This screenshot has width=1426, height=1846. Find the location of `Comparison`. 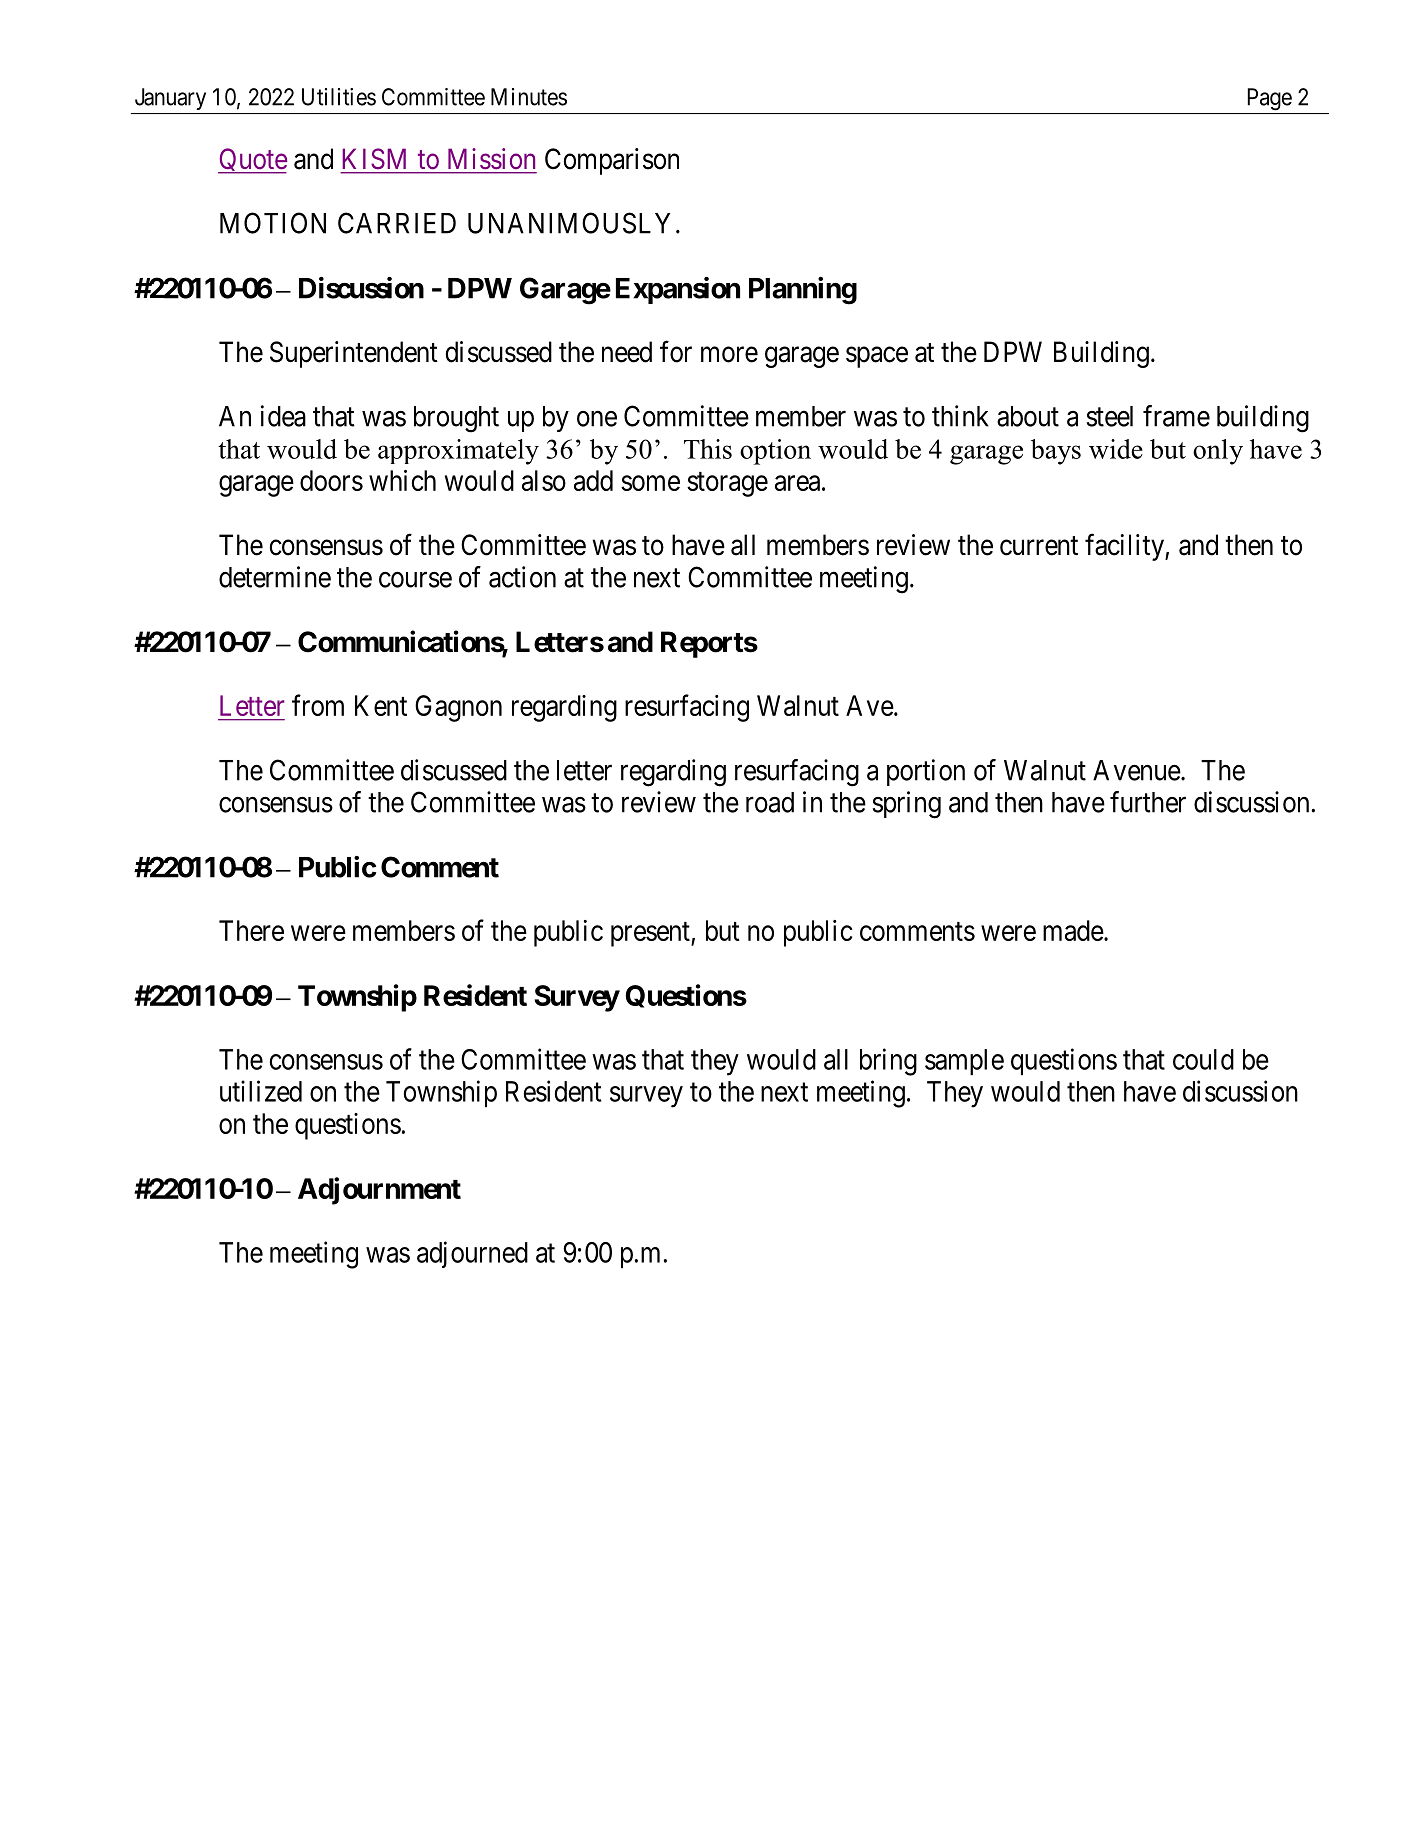

Comparison is located at coordinates (612, 161).
